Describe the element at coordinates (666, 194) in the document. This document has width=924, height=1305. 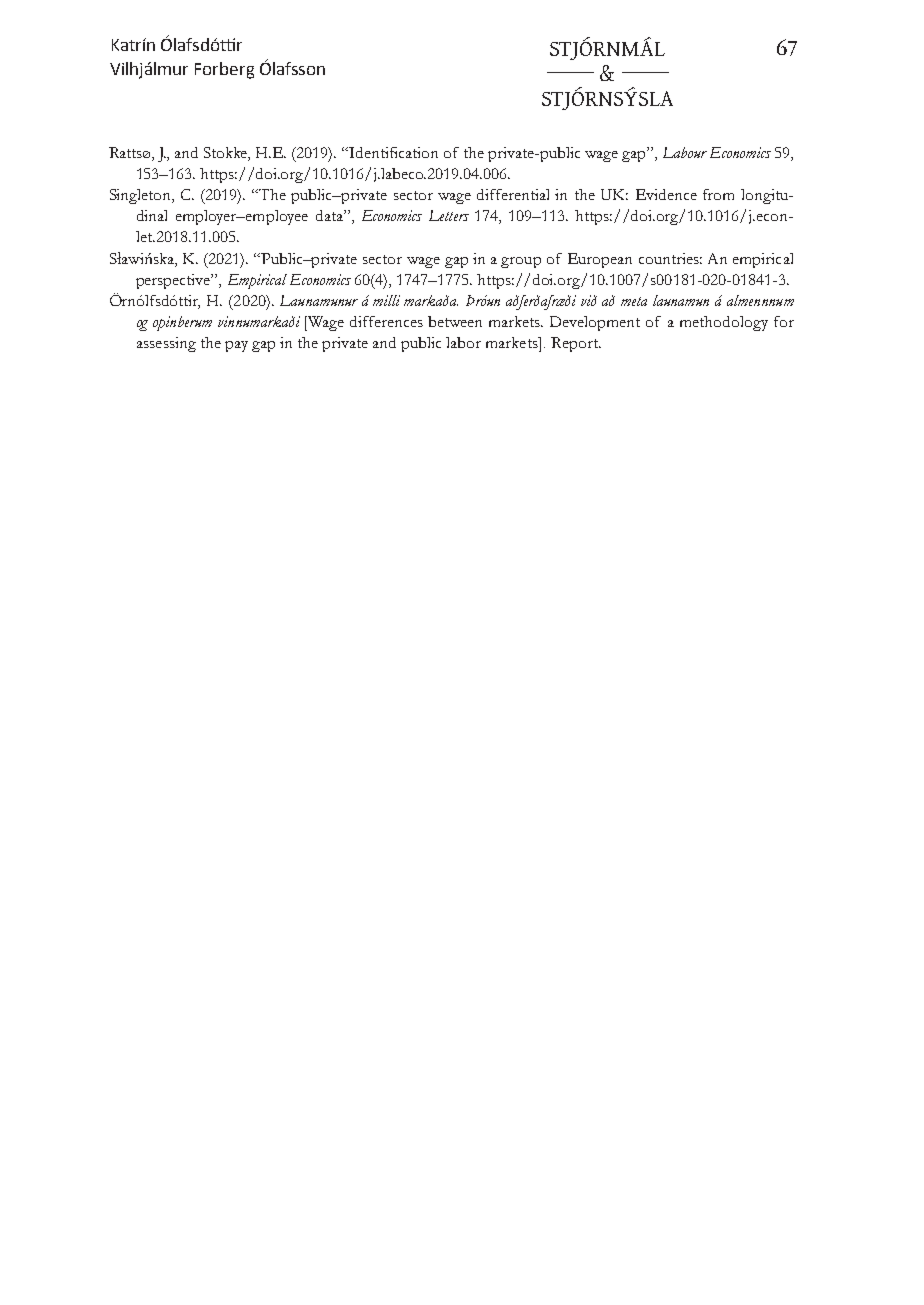
I see `Evidence` at that location.
